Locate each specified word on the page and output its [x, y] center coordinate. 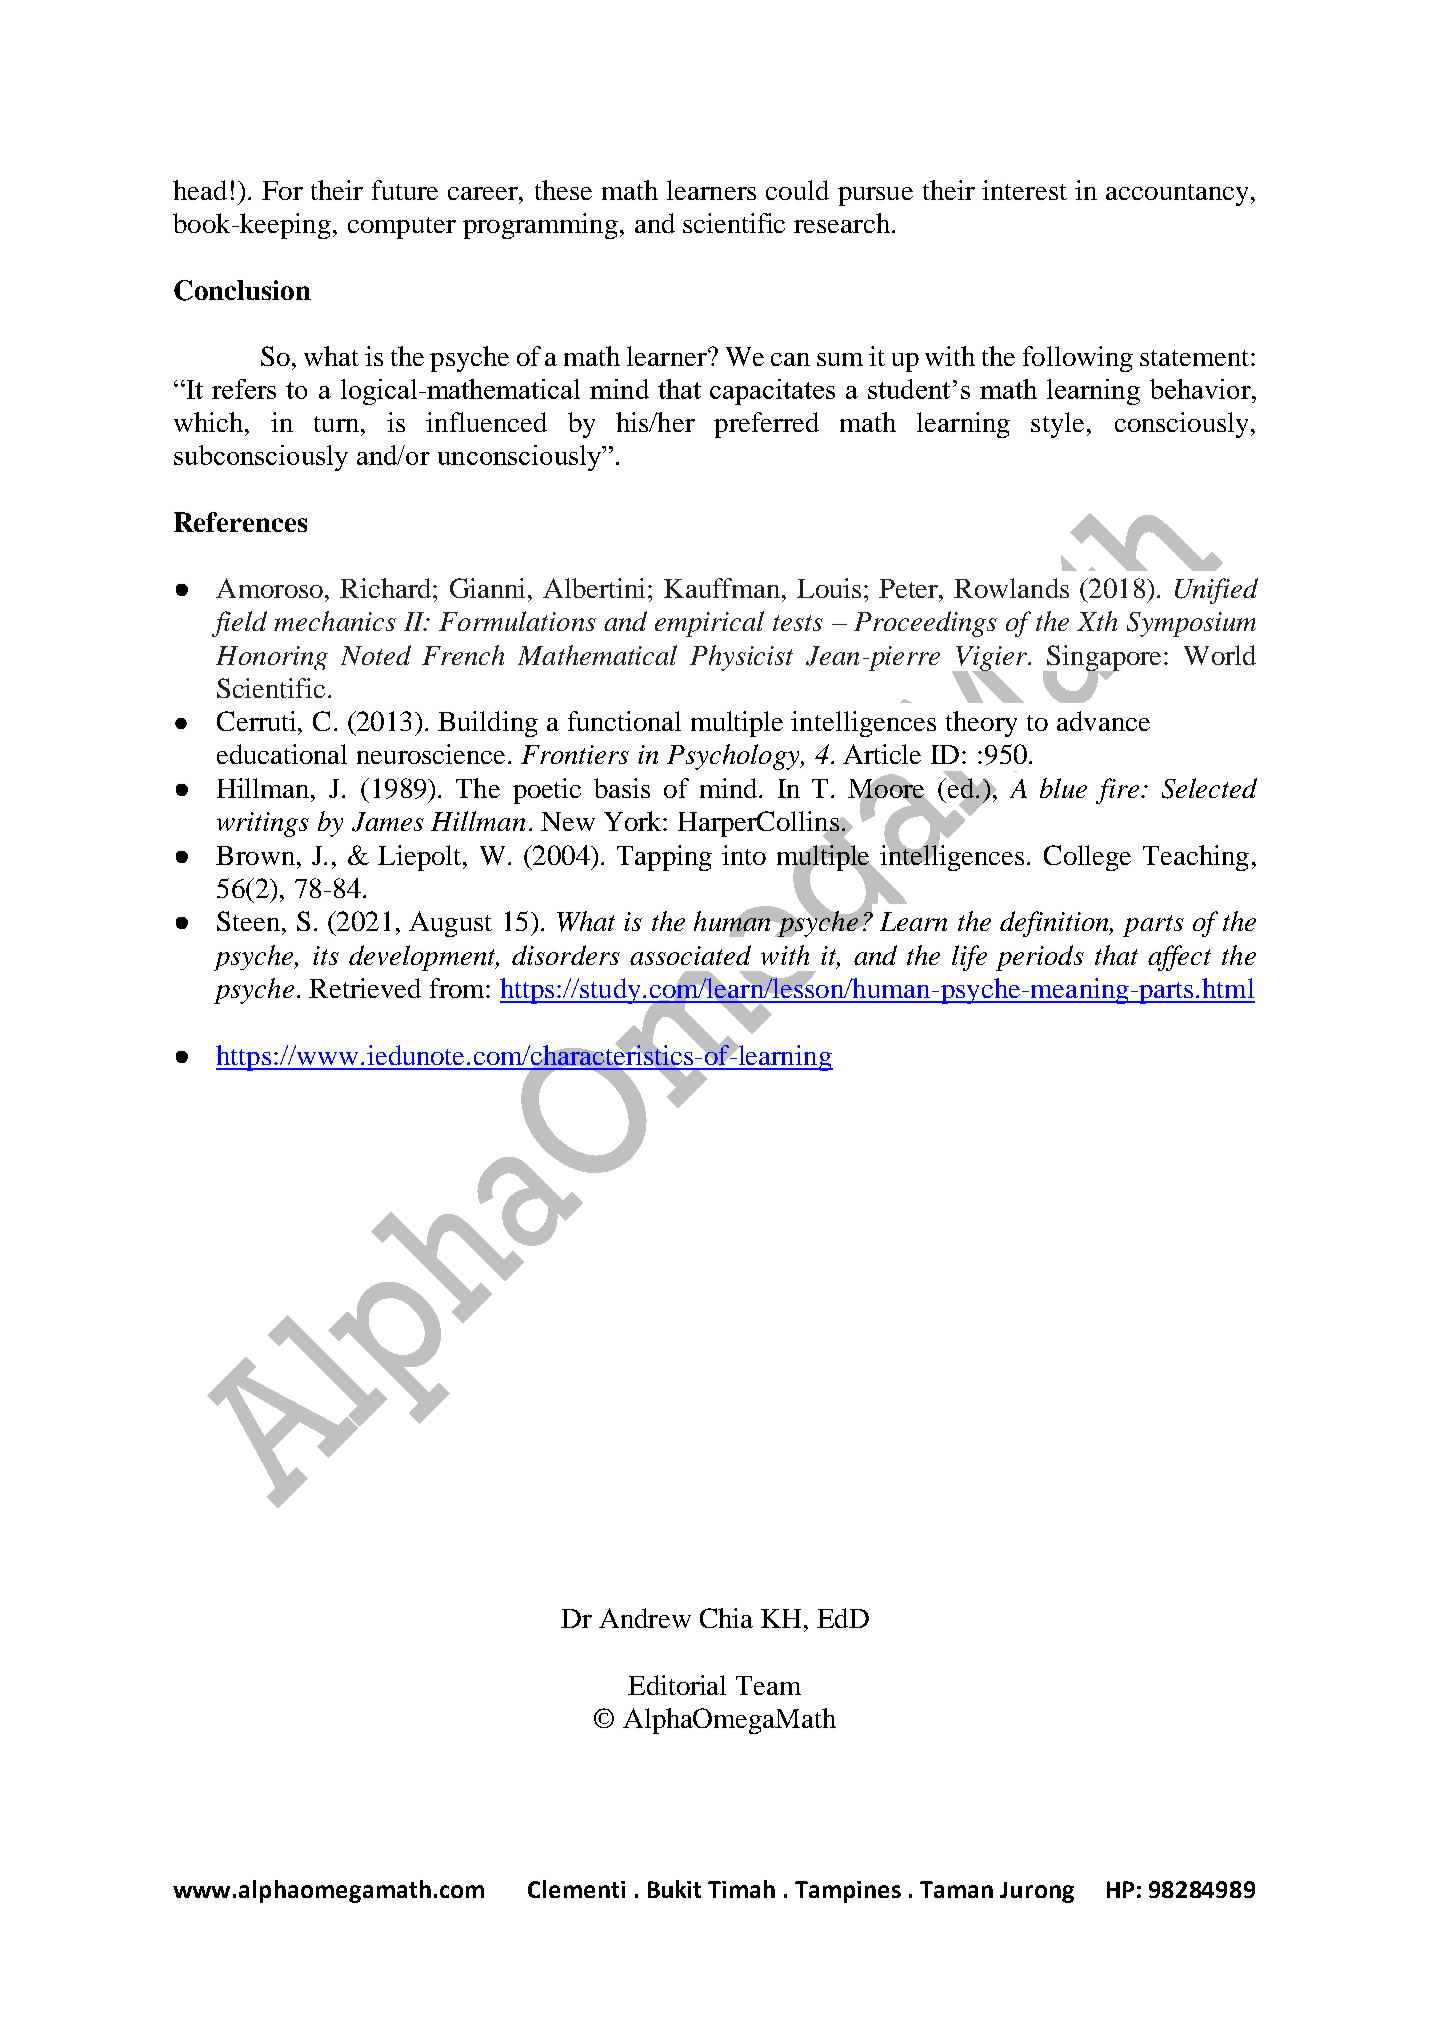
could [797, 190]
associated [690, 955]
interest [1024, 190]
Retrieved [365, 988]
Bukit [674, 1889]
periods [1040, 958]
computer [402, 228]
